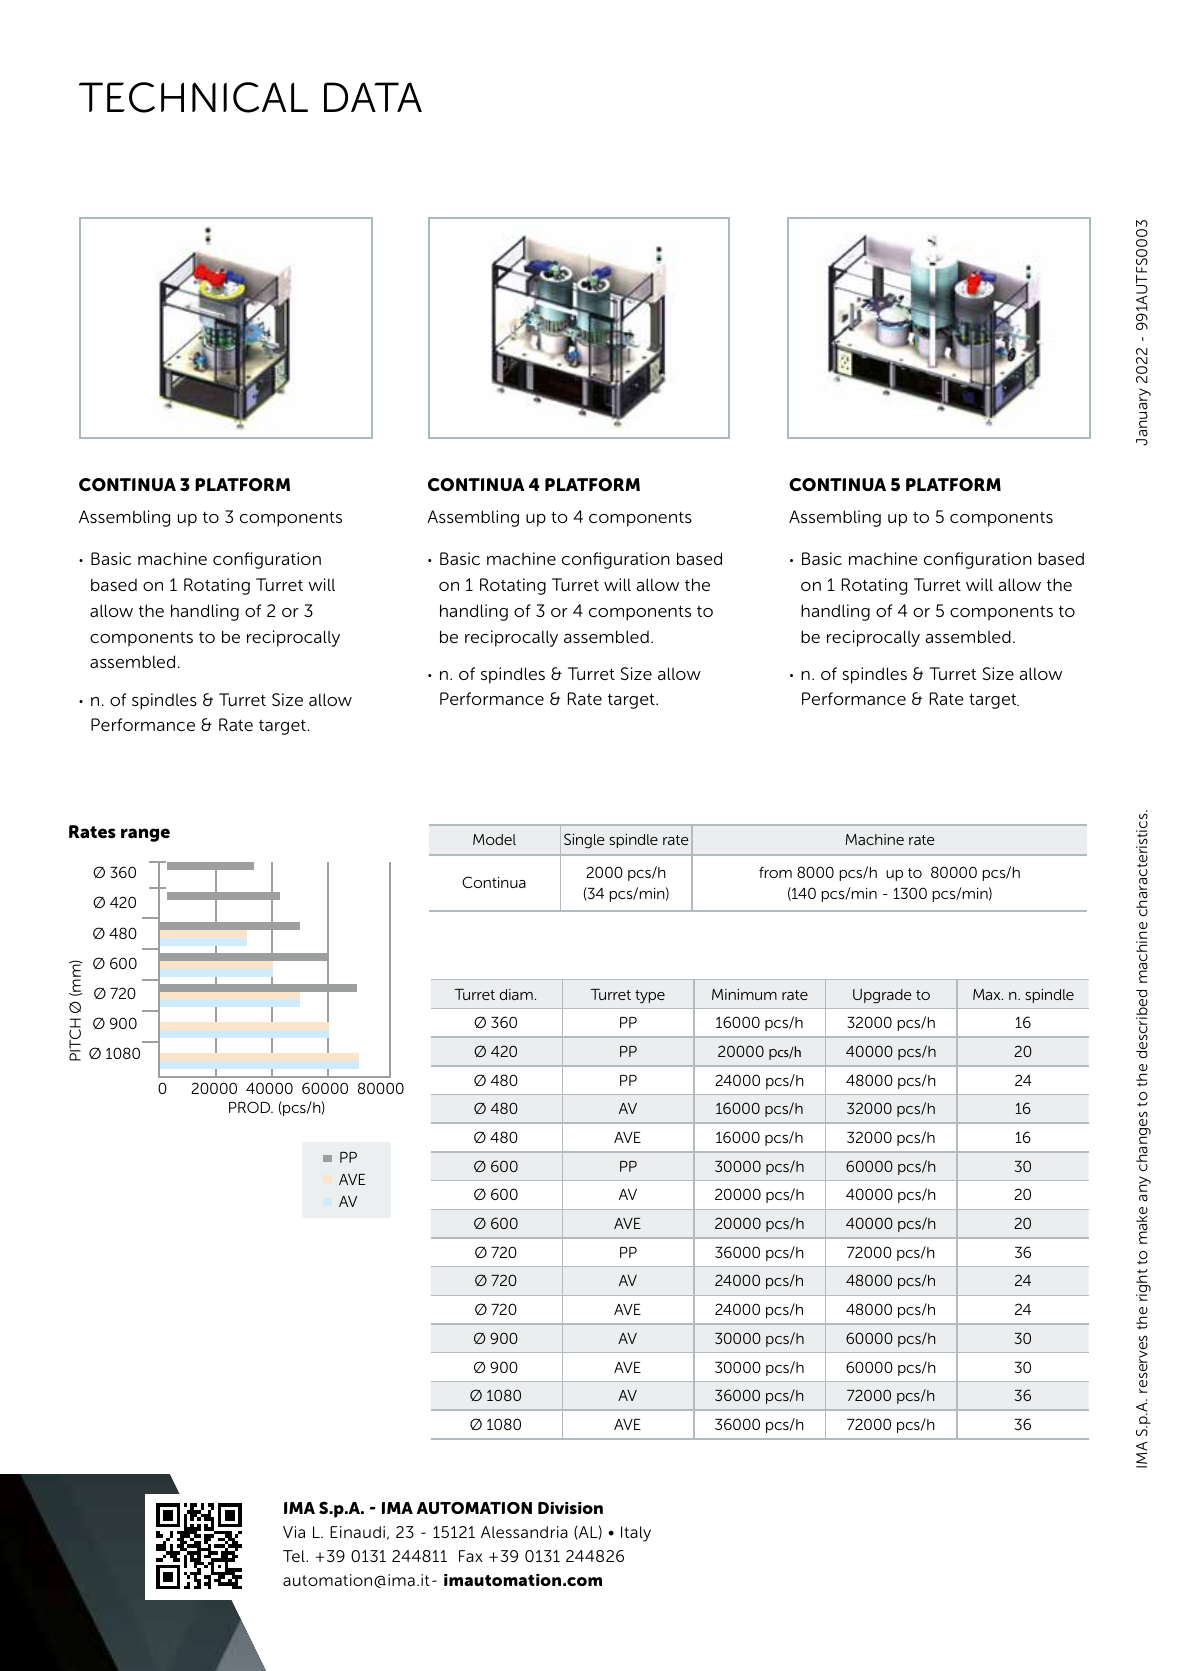  Describe the element at coordinates (570, 1508) in the screenshot. I see `Division` at that location.
